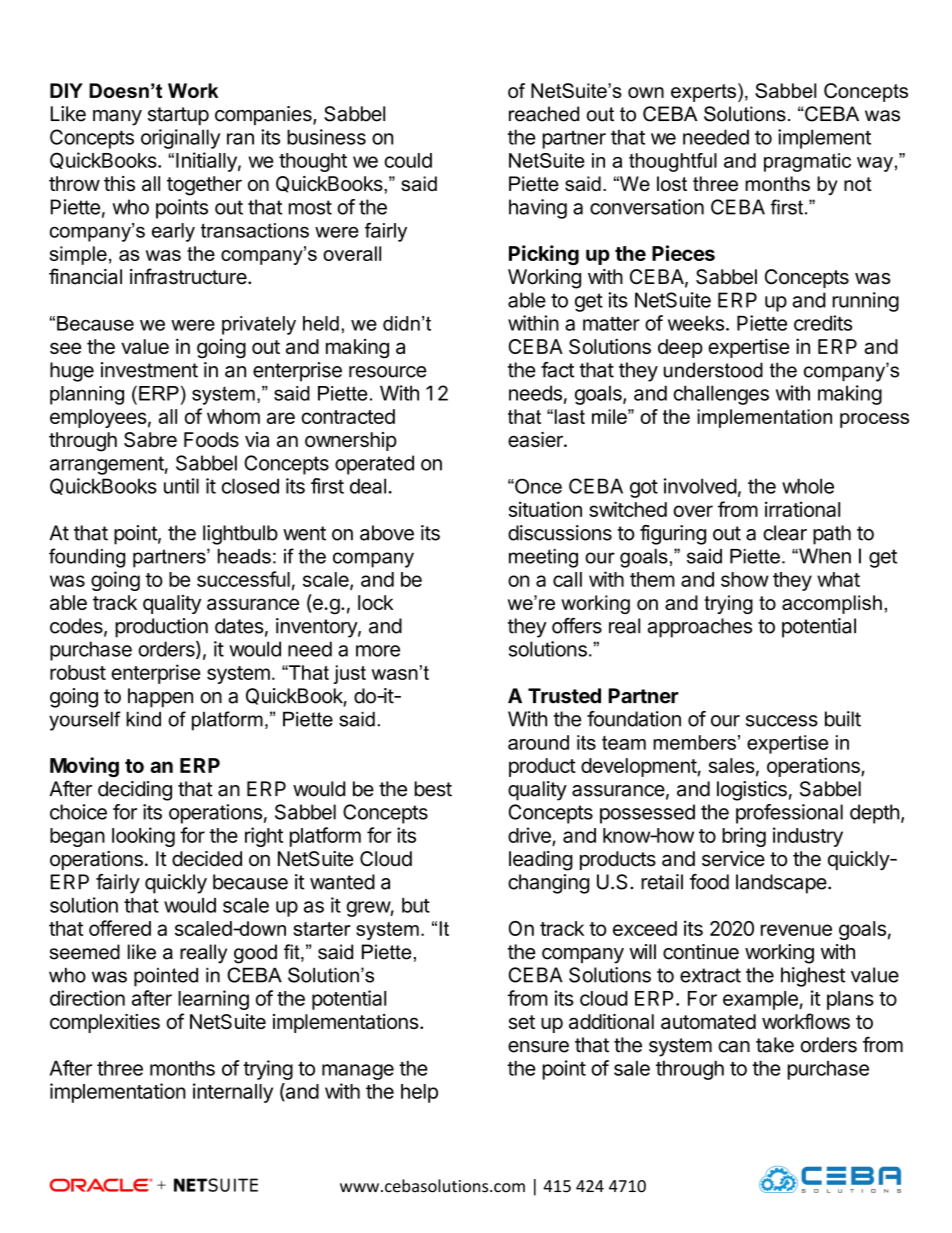 The width and height of the screenshot is (952, 1233). I want to click on internally, so click(233, 1093).
